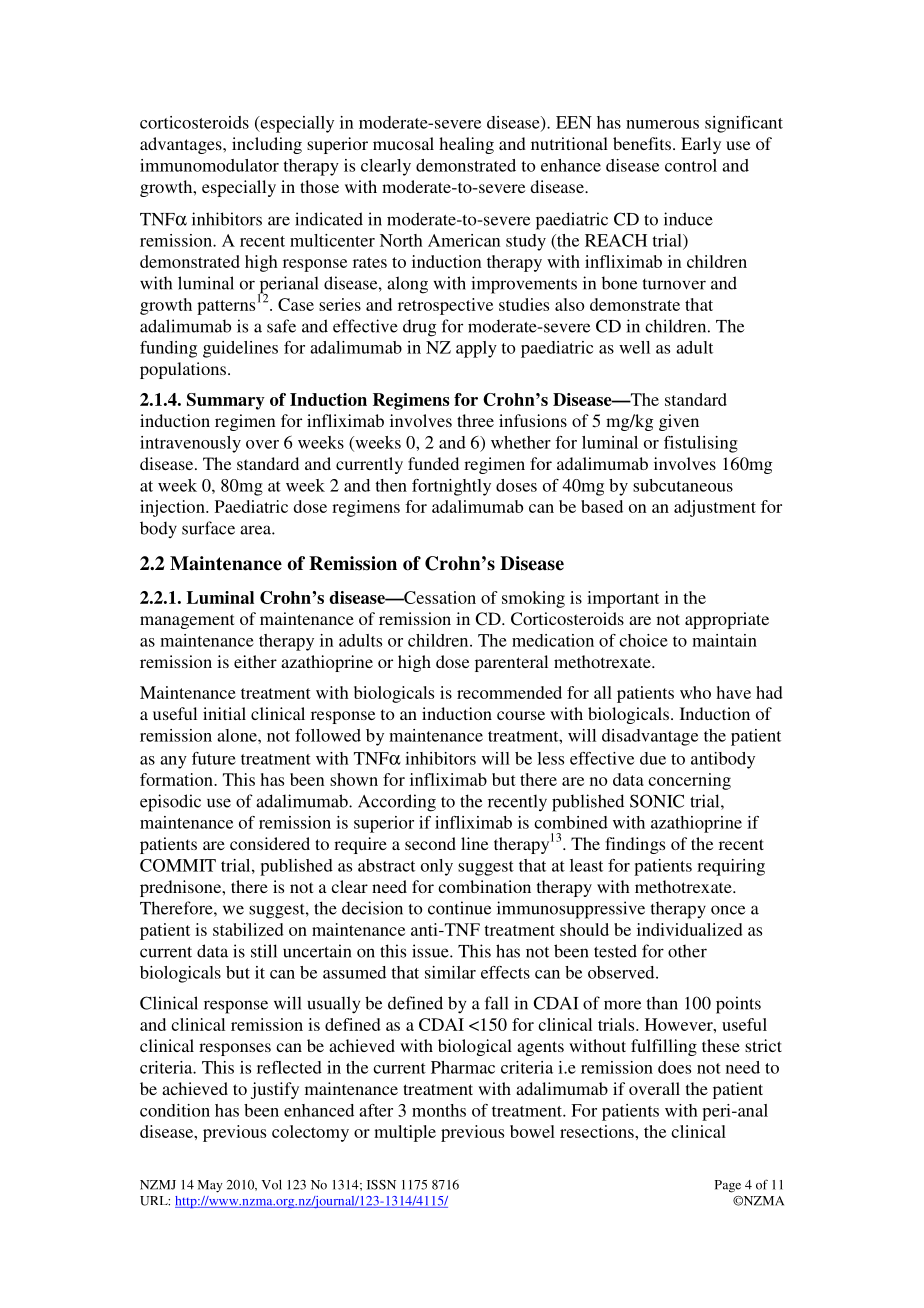 The width and height of the screenshot is (924, 1308). Describe the element at coordinates (511, 663) in the screenshot. I see `parenteral` at that location.
